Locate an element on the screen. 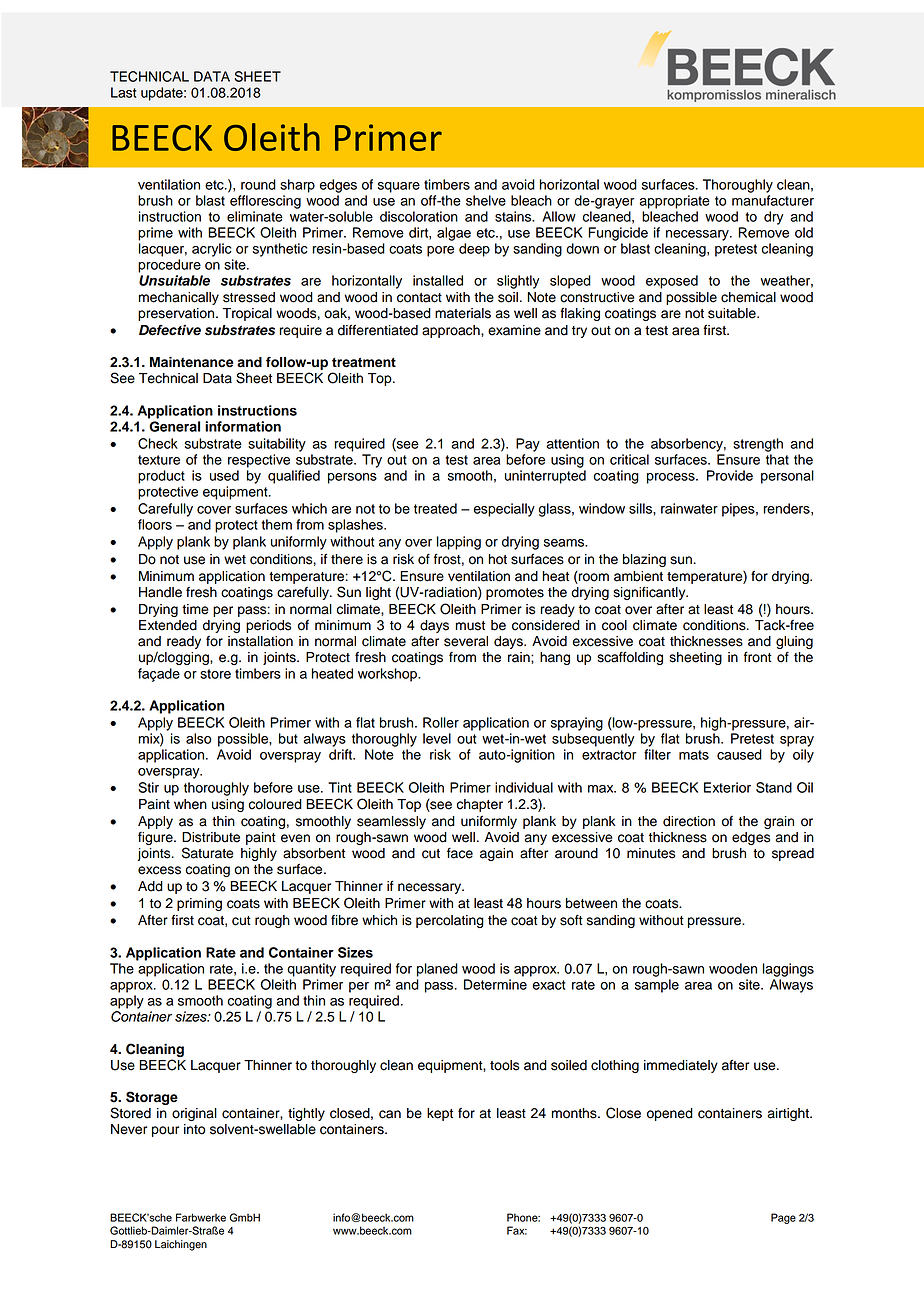 Image resolution: width=924 pixels, height=1308 pixels. algae is located at coordinates (454, 234).
